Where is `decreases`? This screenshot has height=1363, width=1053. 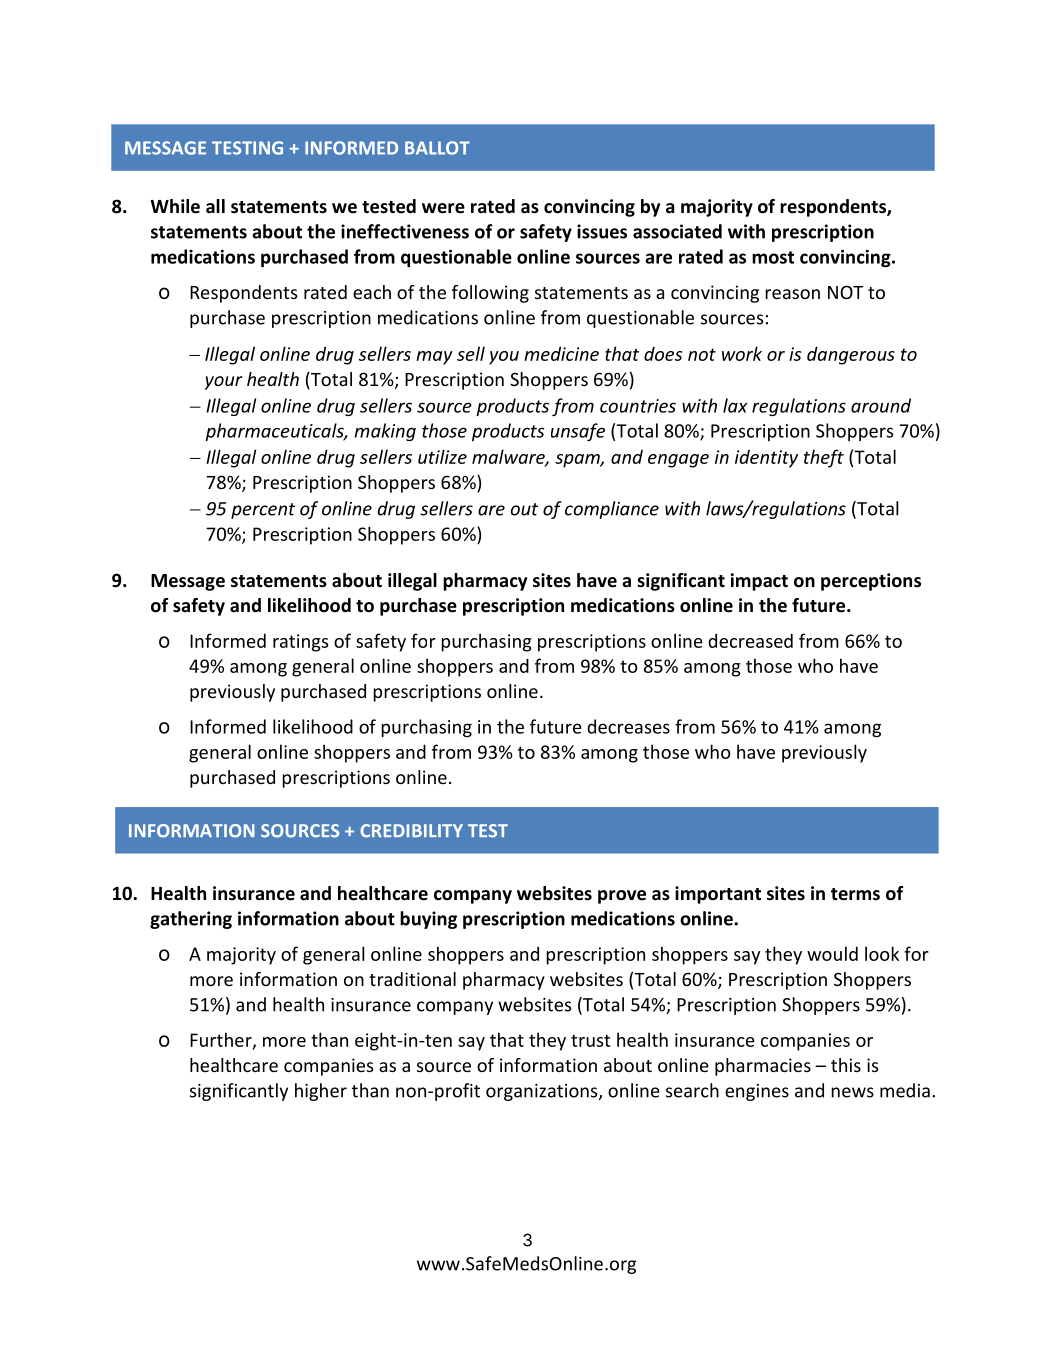 decreases is located at coordinates (628, 726).
